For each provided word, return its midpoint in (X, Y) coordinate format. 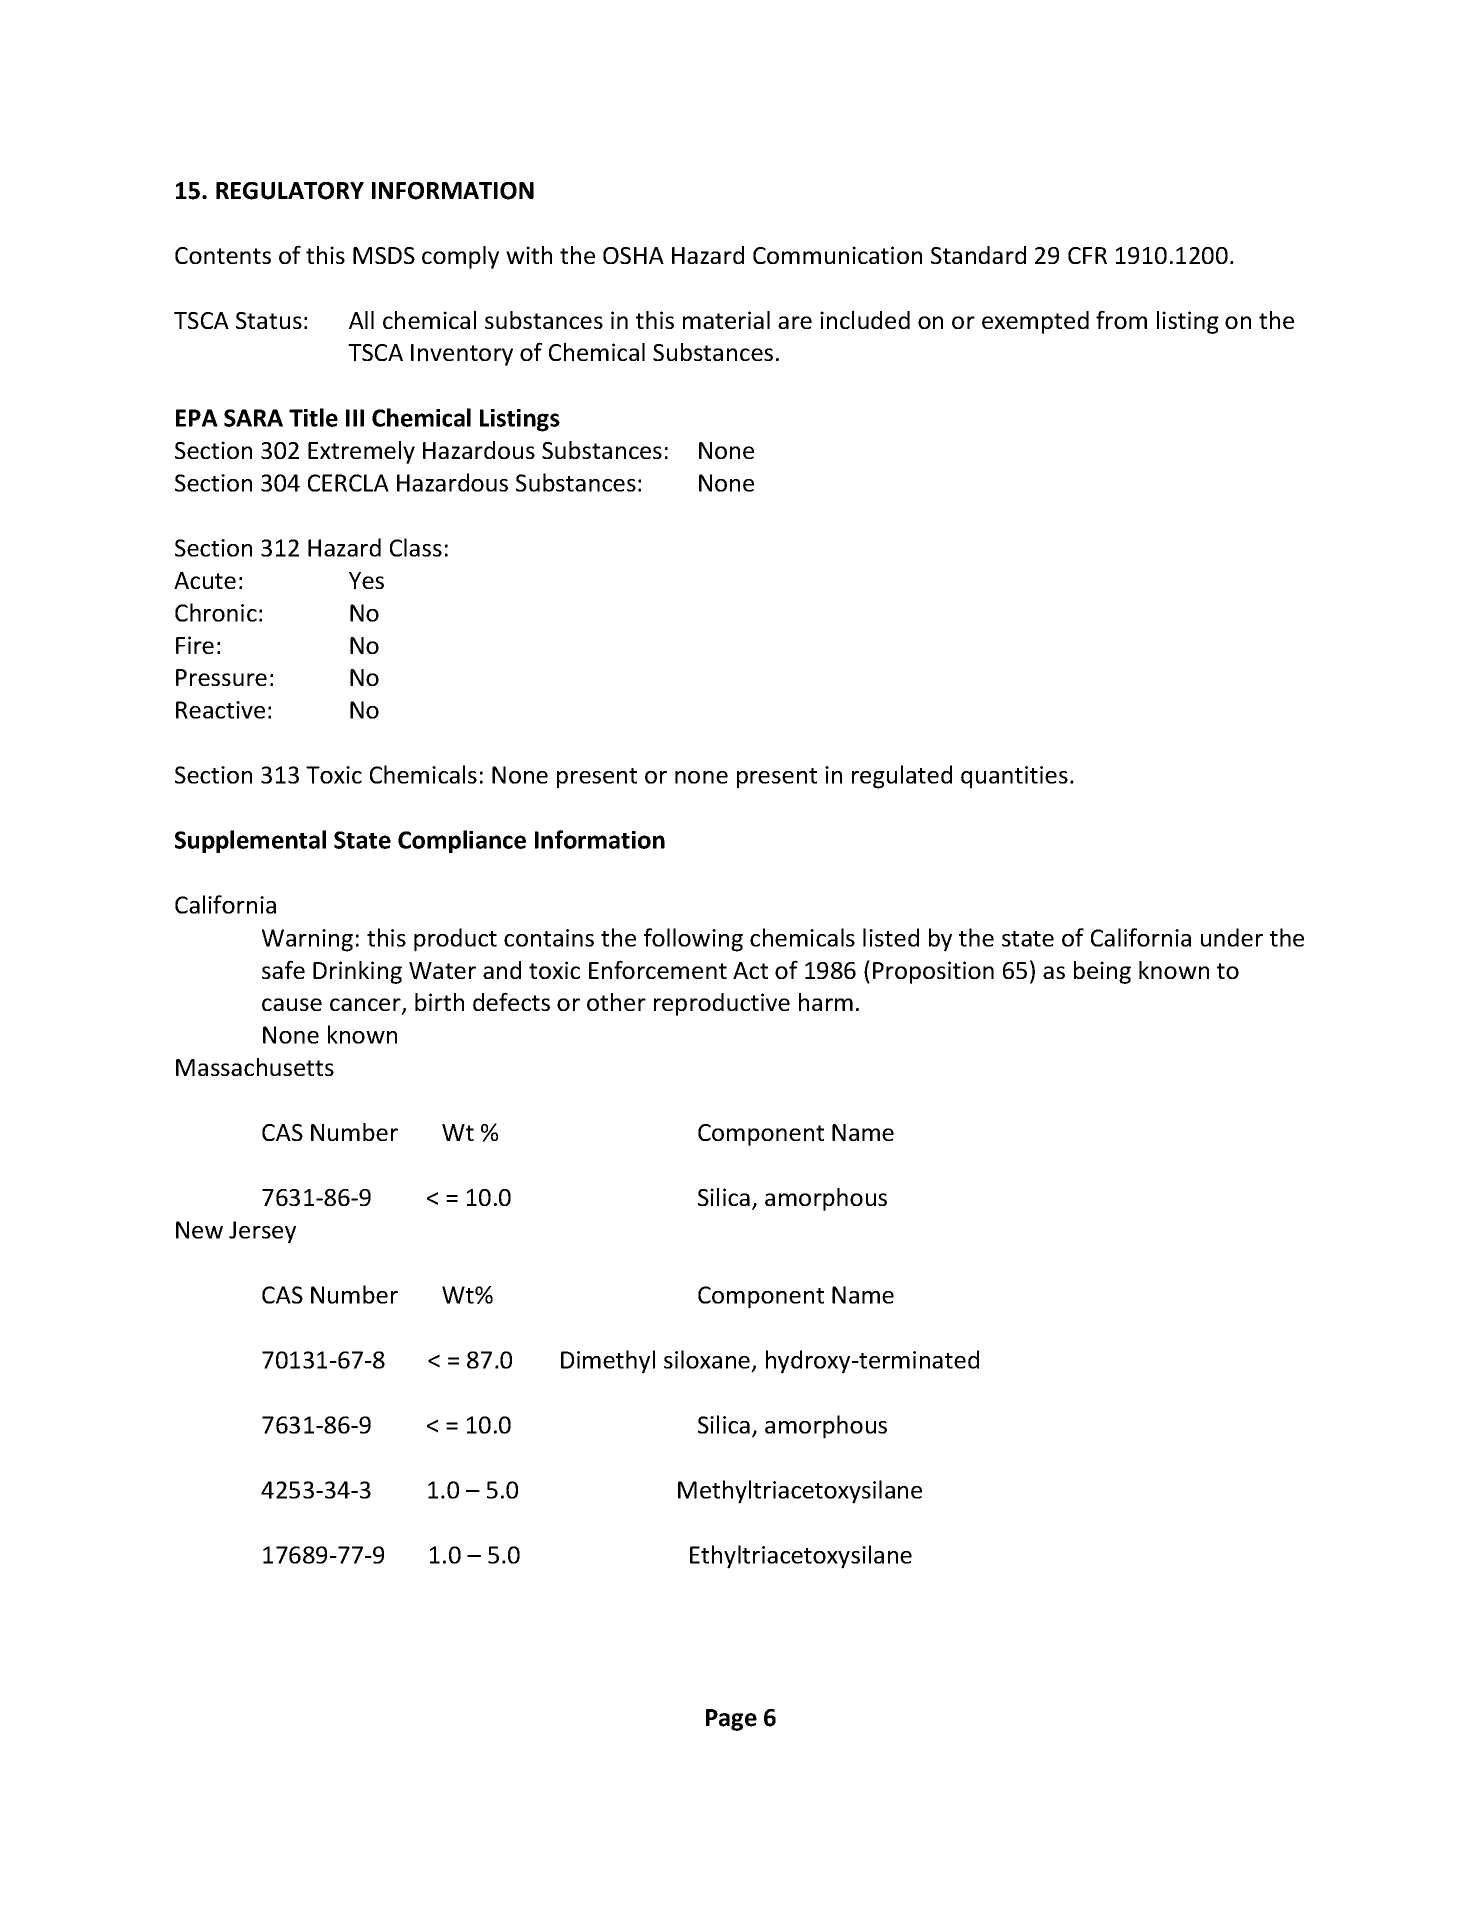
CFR (1087, 255)
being (1102, 972)
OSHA (633, 255)
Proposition (933, 972)
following (693, 940)
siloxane (707, 1359)
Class (416, 547)
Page (731, 1720)
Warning (307, 940)
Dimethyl (608, 1362)
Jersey (262, 1232)
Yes (366, 580)
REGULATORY (290, 191)
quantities (1014, 777)
